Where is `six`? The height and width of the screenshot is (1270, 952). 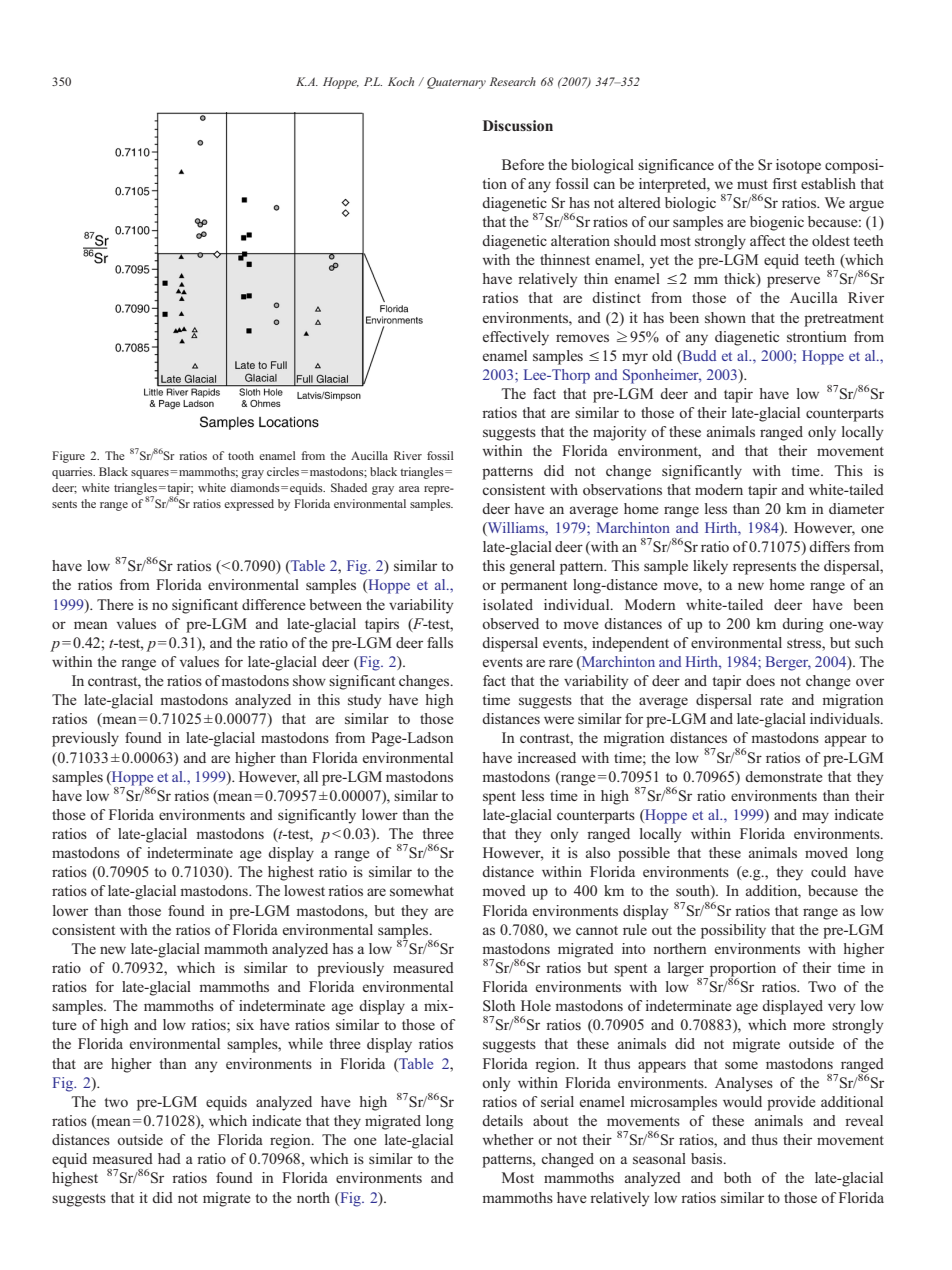 six is located at coordinates (245, 1024).
